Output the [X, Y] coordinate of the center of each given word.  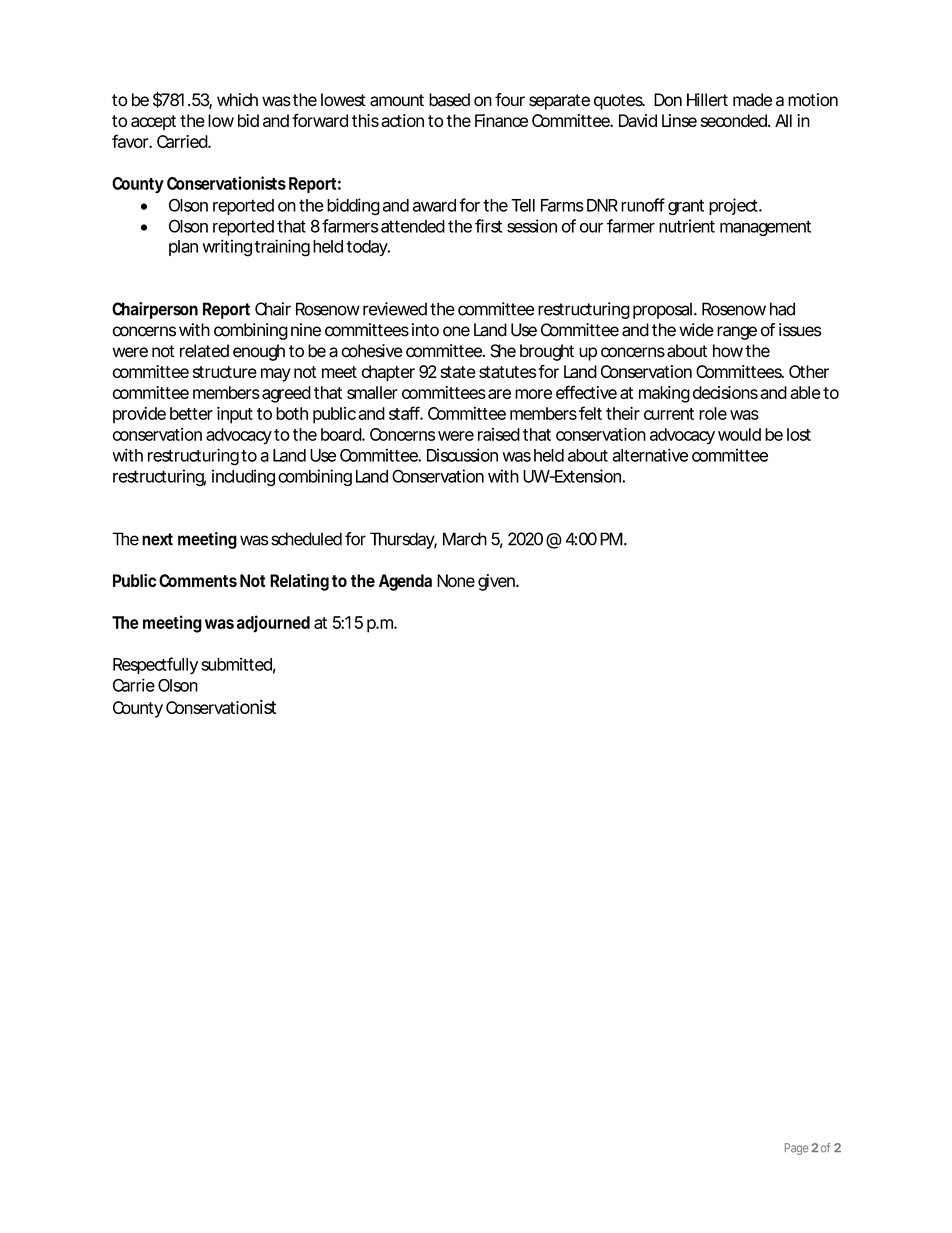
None [456, 581]
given [497, 582]
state [458, 372]
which [237, 100]
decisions [725, 392]
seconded [735, 120]
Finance [501, 120]
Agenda [405, 582]
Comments [198, 580]
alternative [650, 455]
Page [796, 1149]
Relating [299, 582]
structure [225, 372]
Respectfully [155, 665]
